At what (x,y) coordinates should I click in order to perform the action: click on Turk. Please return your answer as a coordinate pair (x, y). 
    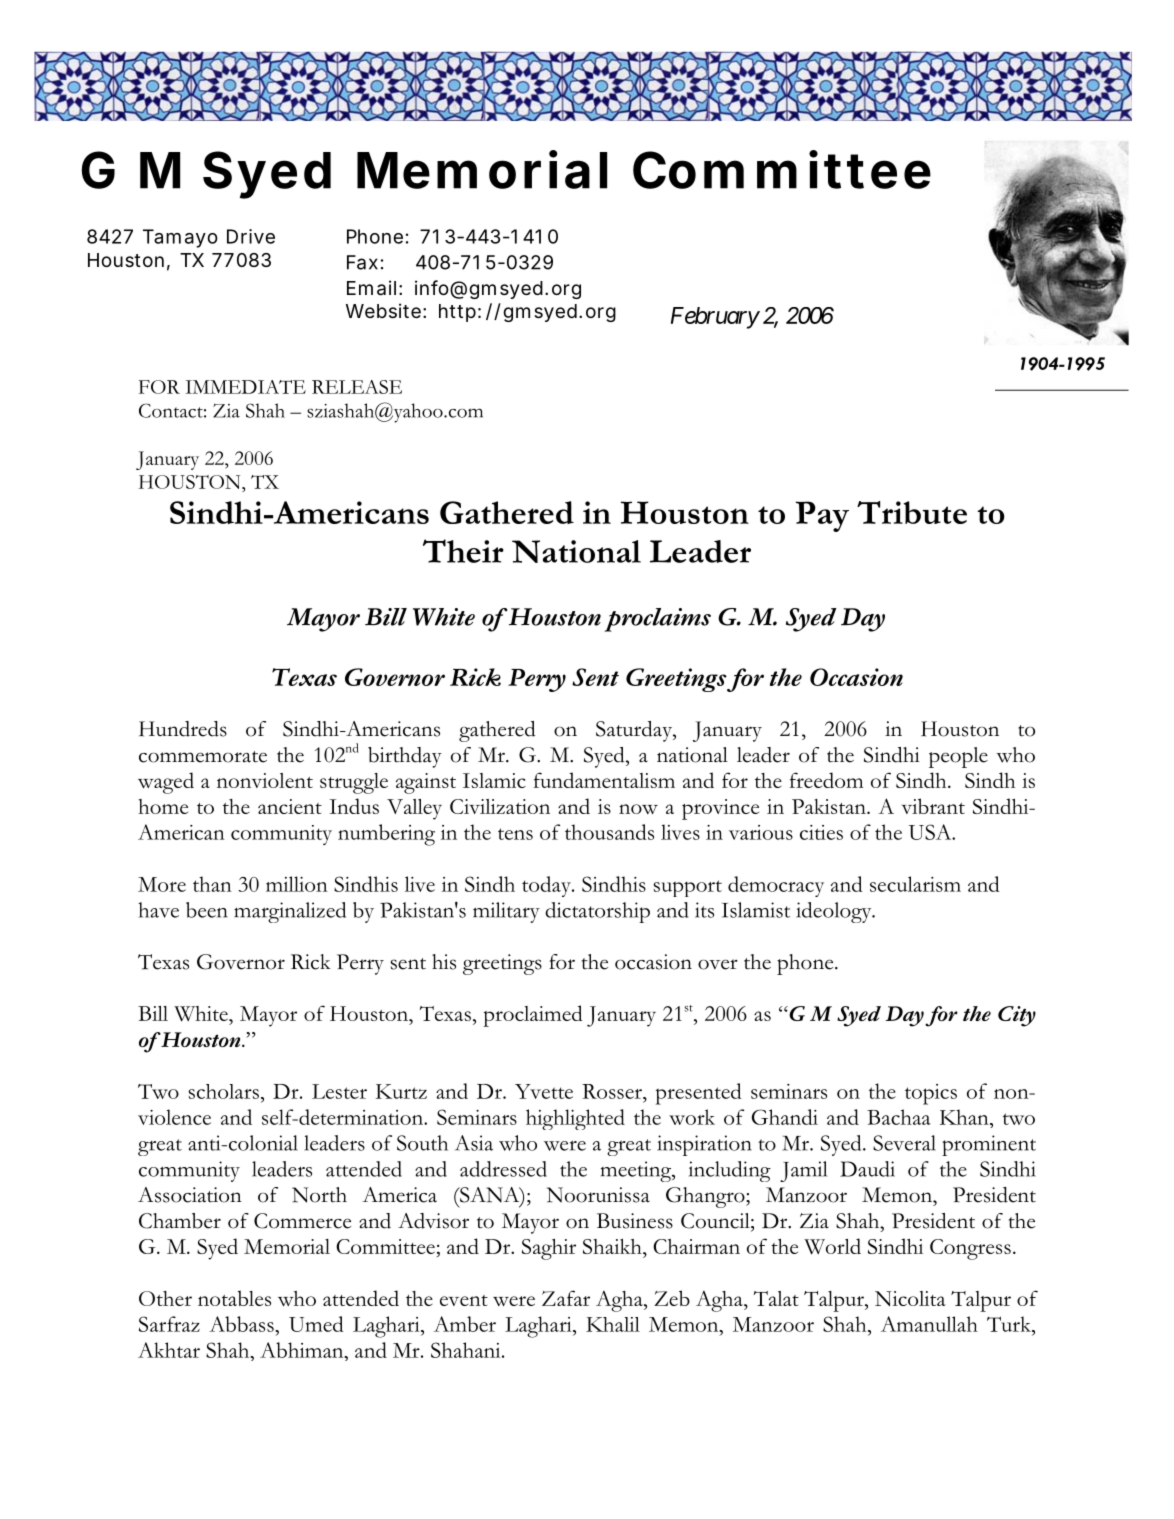
    Looking at the image, I should click on (1010, 1324).
